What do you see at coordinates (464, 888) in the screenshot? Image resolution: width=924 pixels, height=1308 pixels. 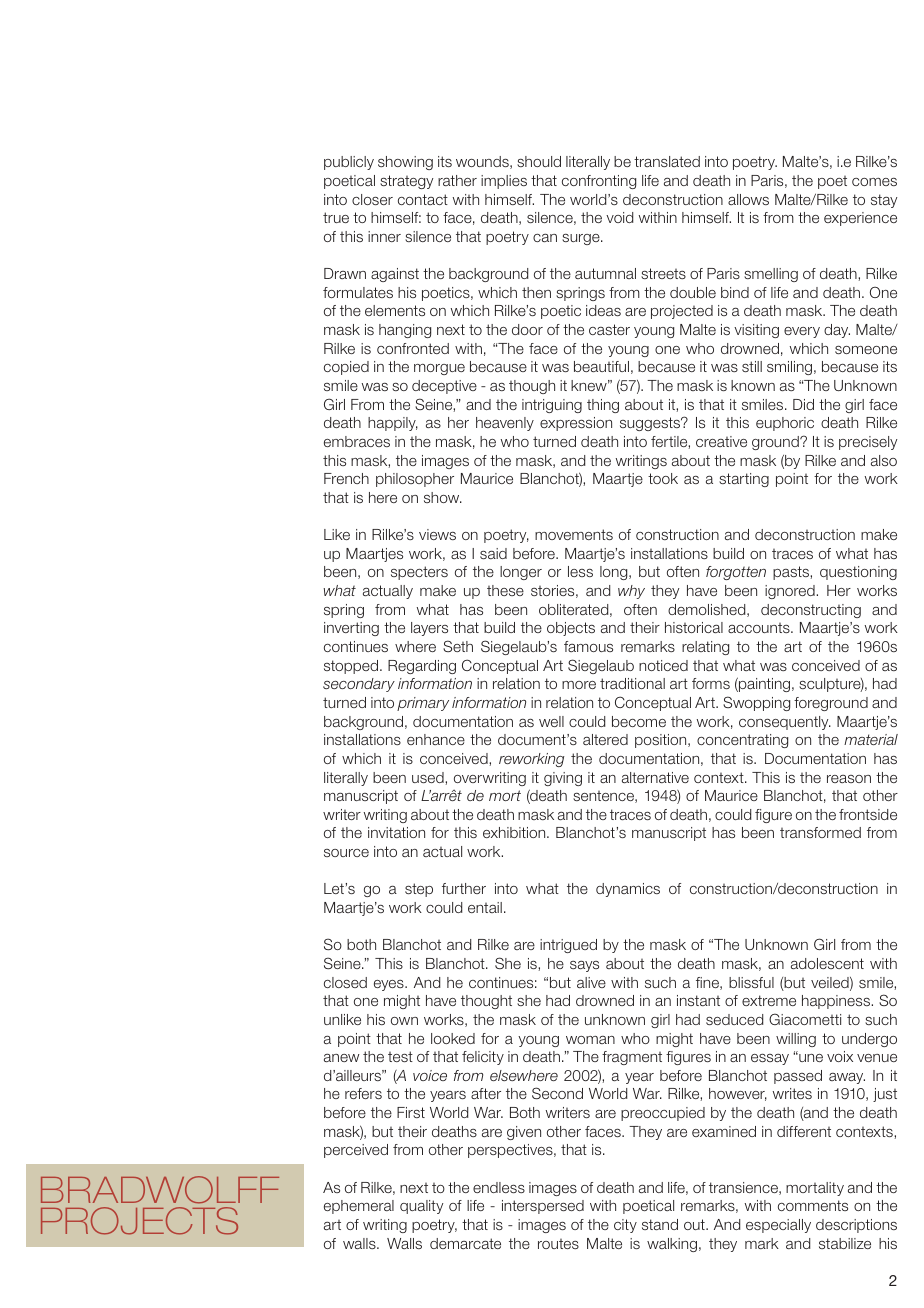 I see `further` at bounding box center [464, 888].
